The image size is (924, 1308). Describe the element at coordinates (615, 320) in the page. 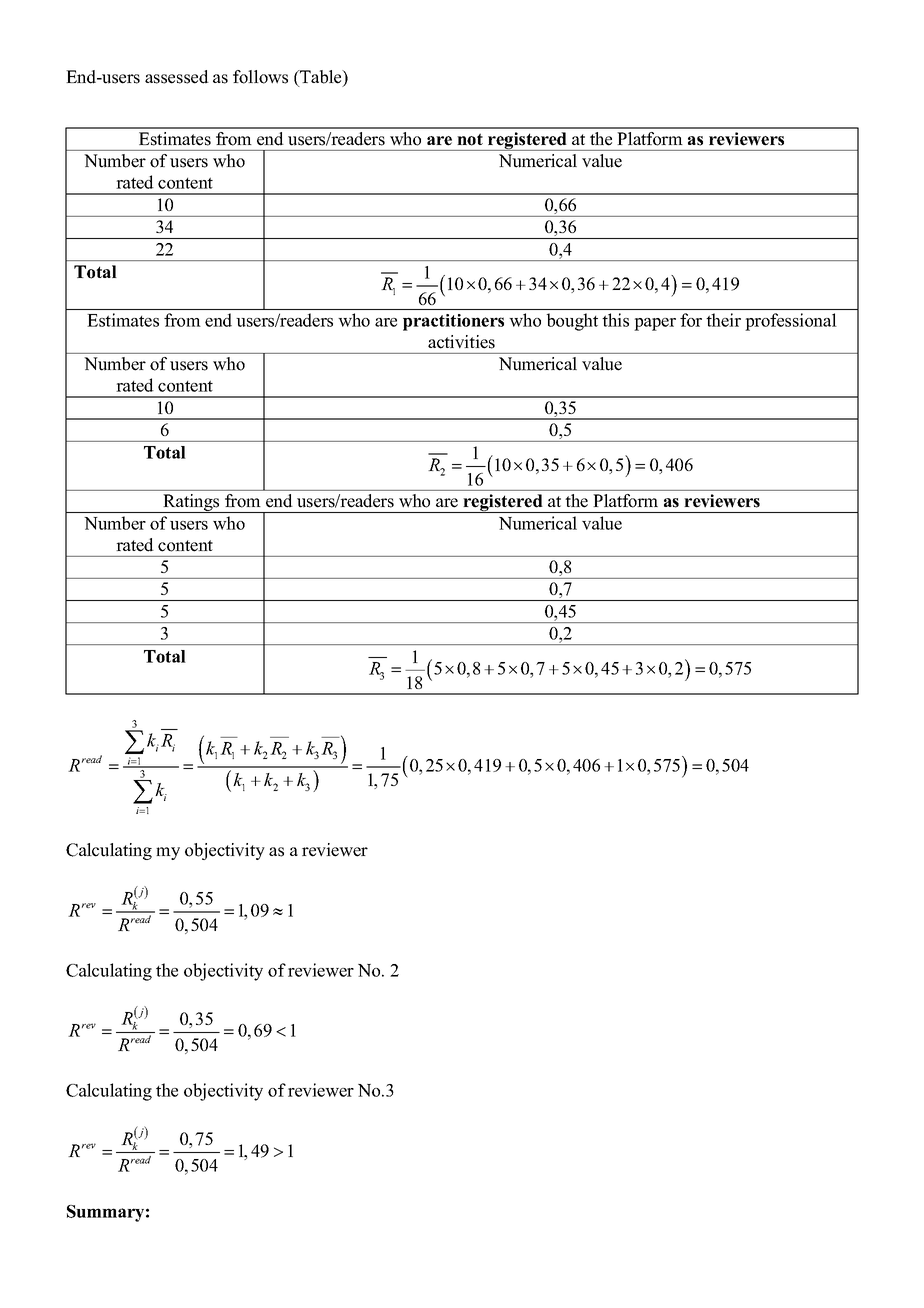

I see `this` at that location.
